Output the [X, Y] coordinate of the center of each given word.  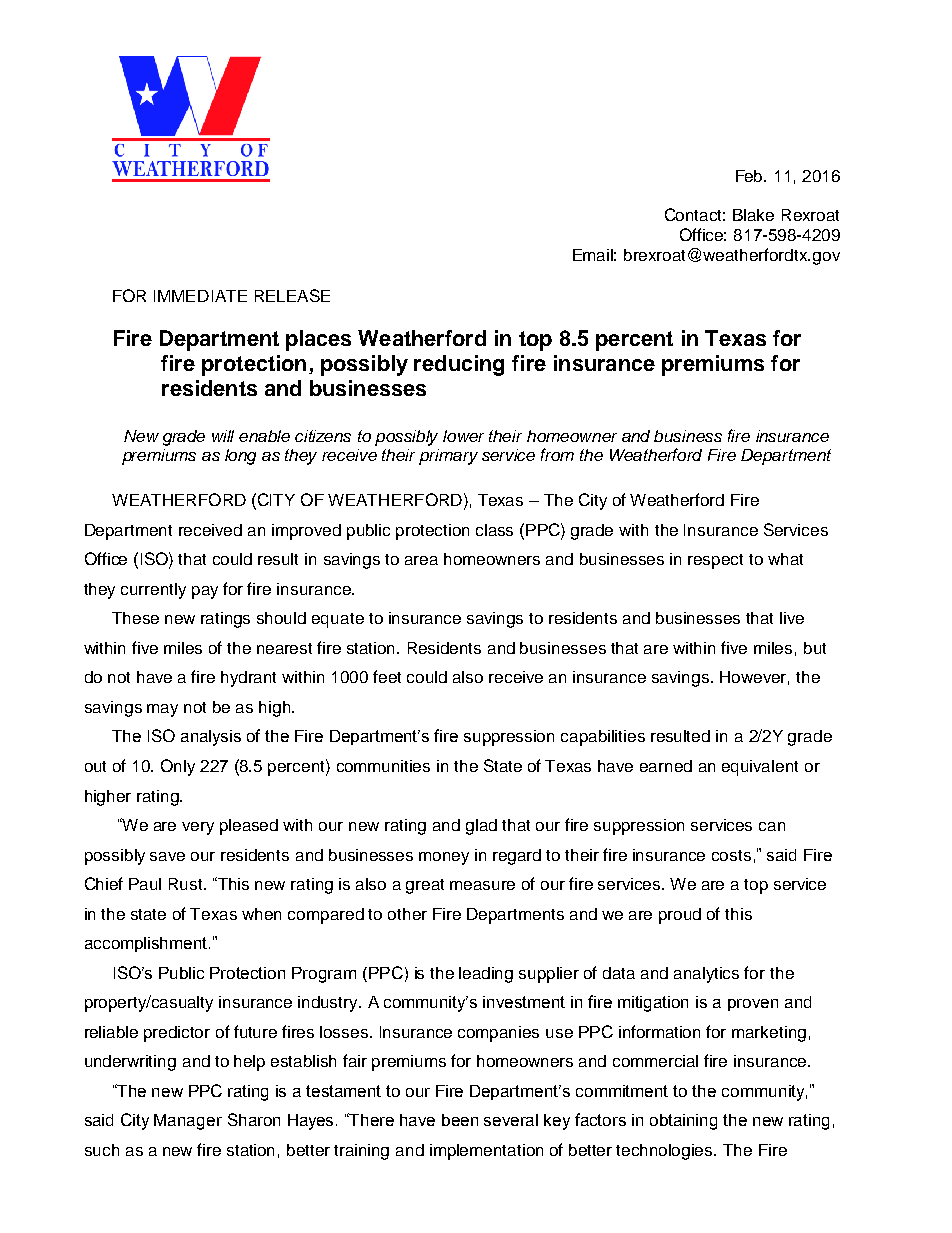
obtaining [683, 1122]
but [815, 648]
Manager [188, 1122]
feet [387, 676]
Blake [753, 215]
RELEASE [292, 295]
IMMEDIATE [200, 296]
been [460, 1120]
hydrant [248, 679]
